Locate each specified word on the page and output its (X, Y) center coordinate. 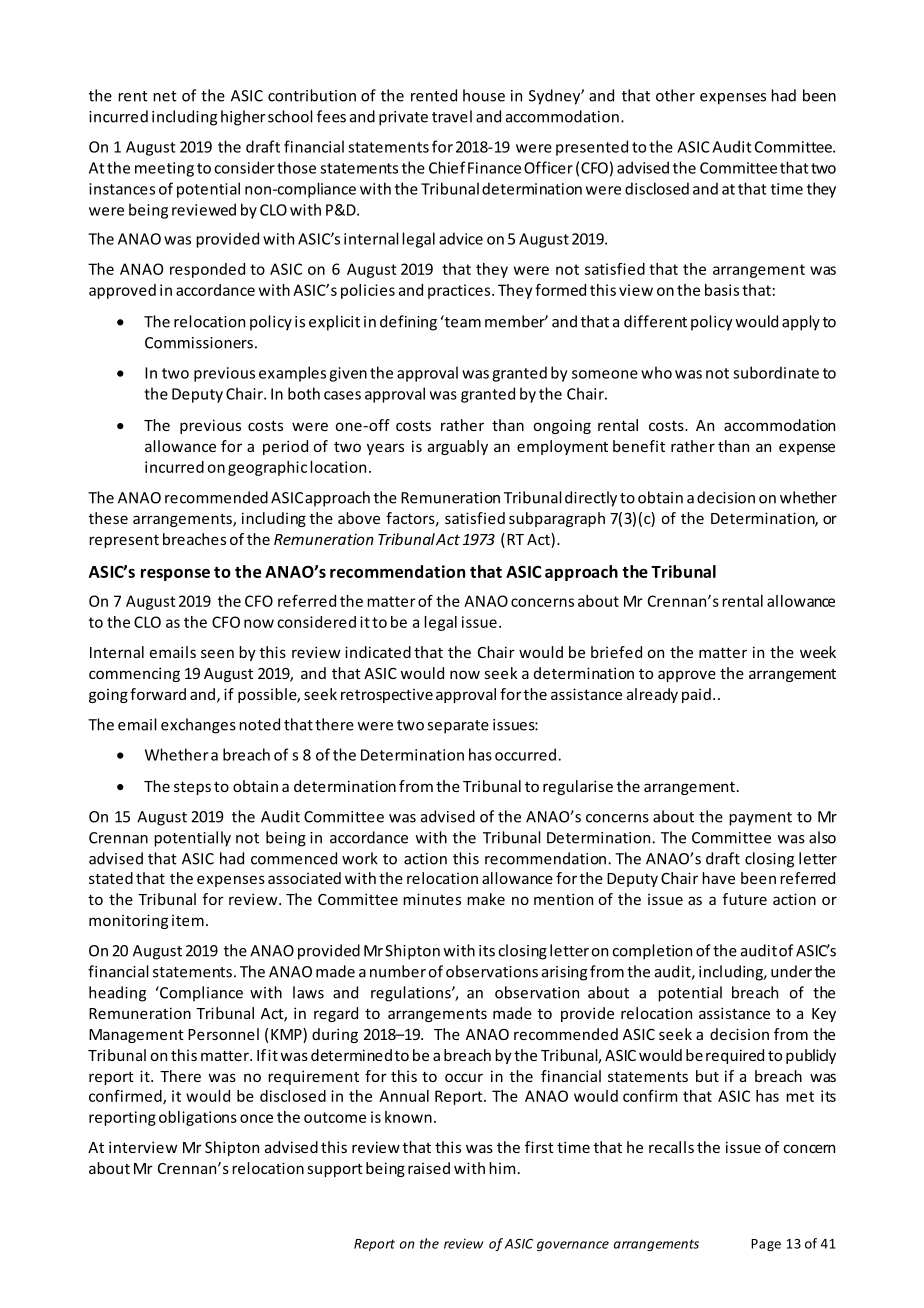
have (718, 878)
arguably (458, 447)
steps (192, 788)
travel (452, 116)
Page (766, 1245)
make (486, 899)
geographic (267, 468)
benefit (639, 446)
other (675, 95)
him (502, 1168)
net (165, 96)
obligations (198, 1118)
